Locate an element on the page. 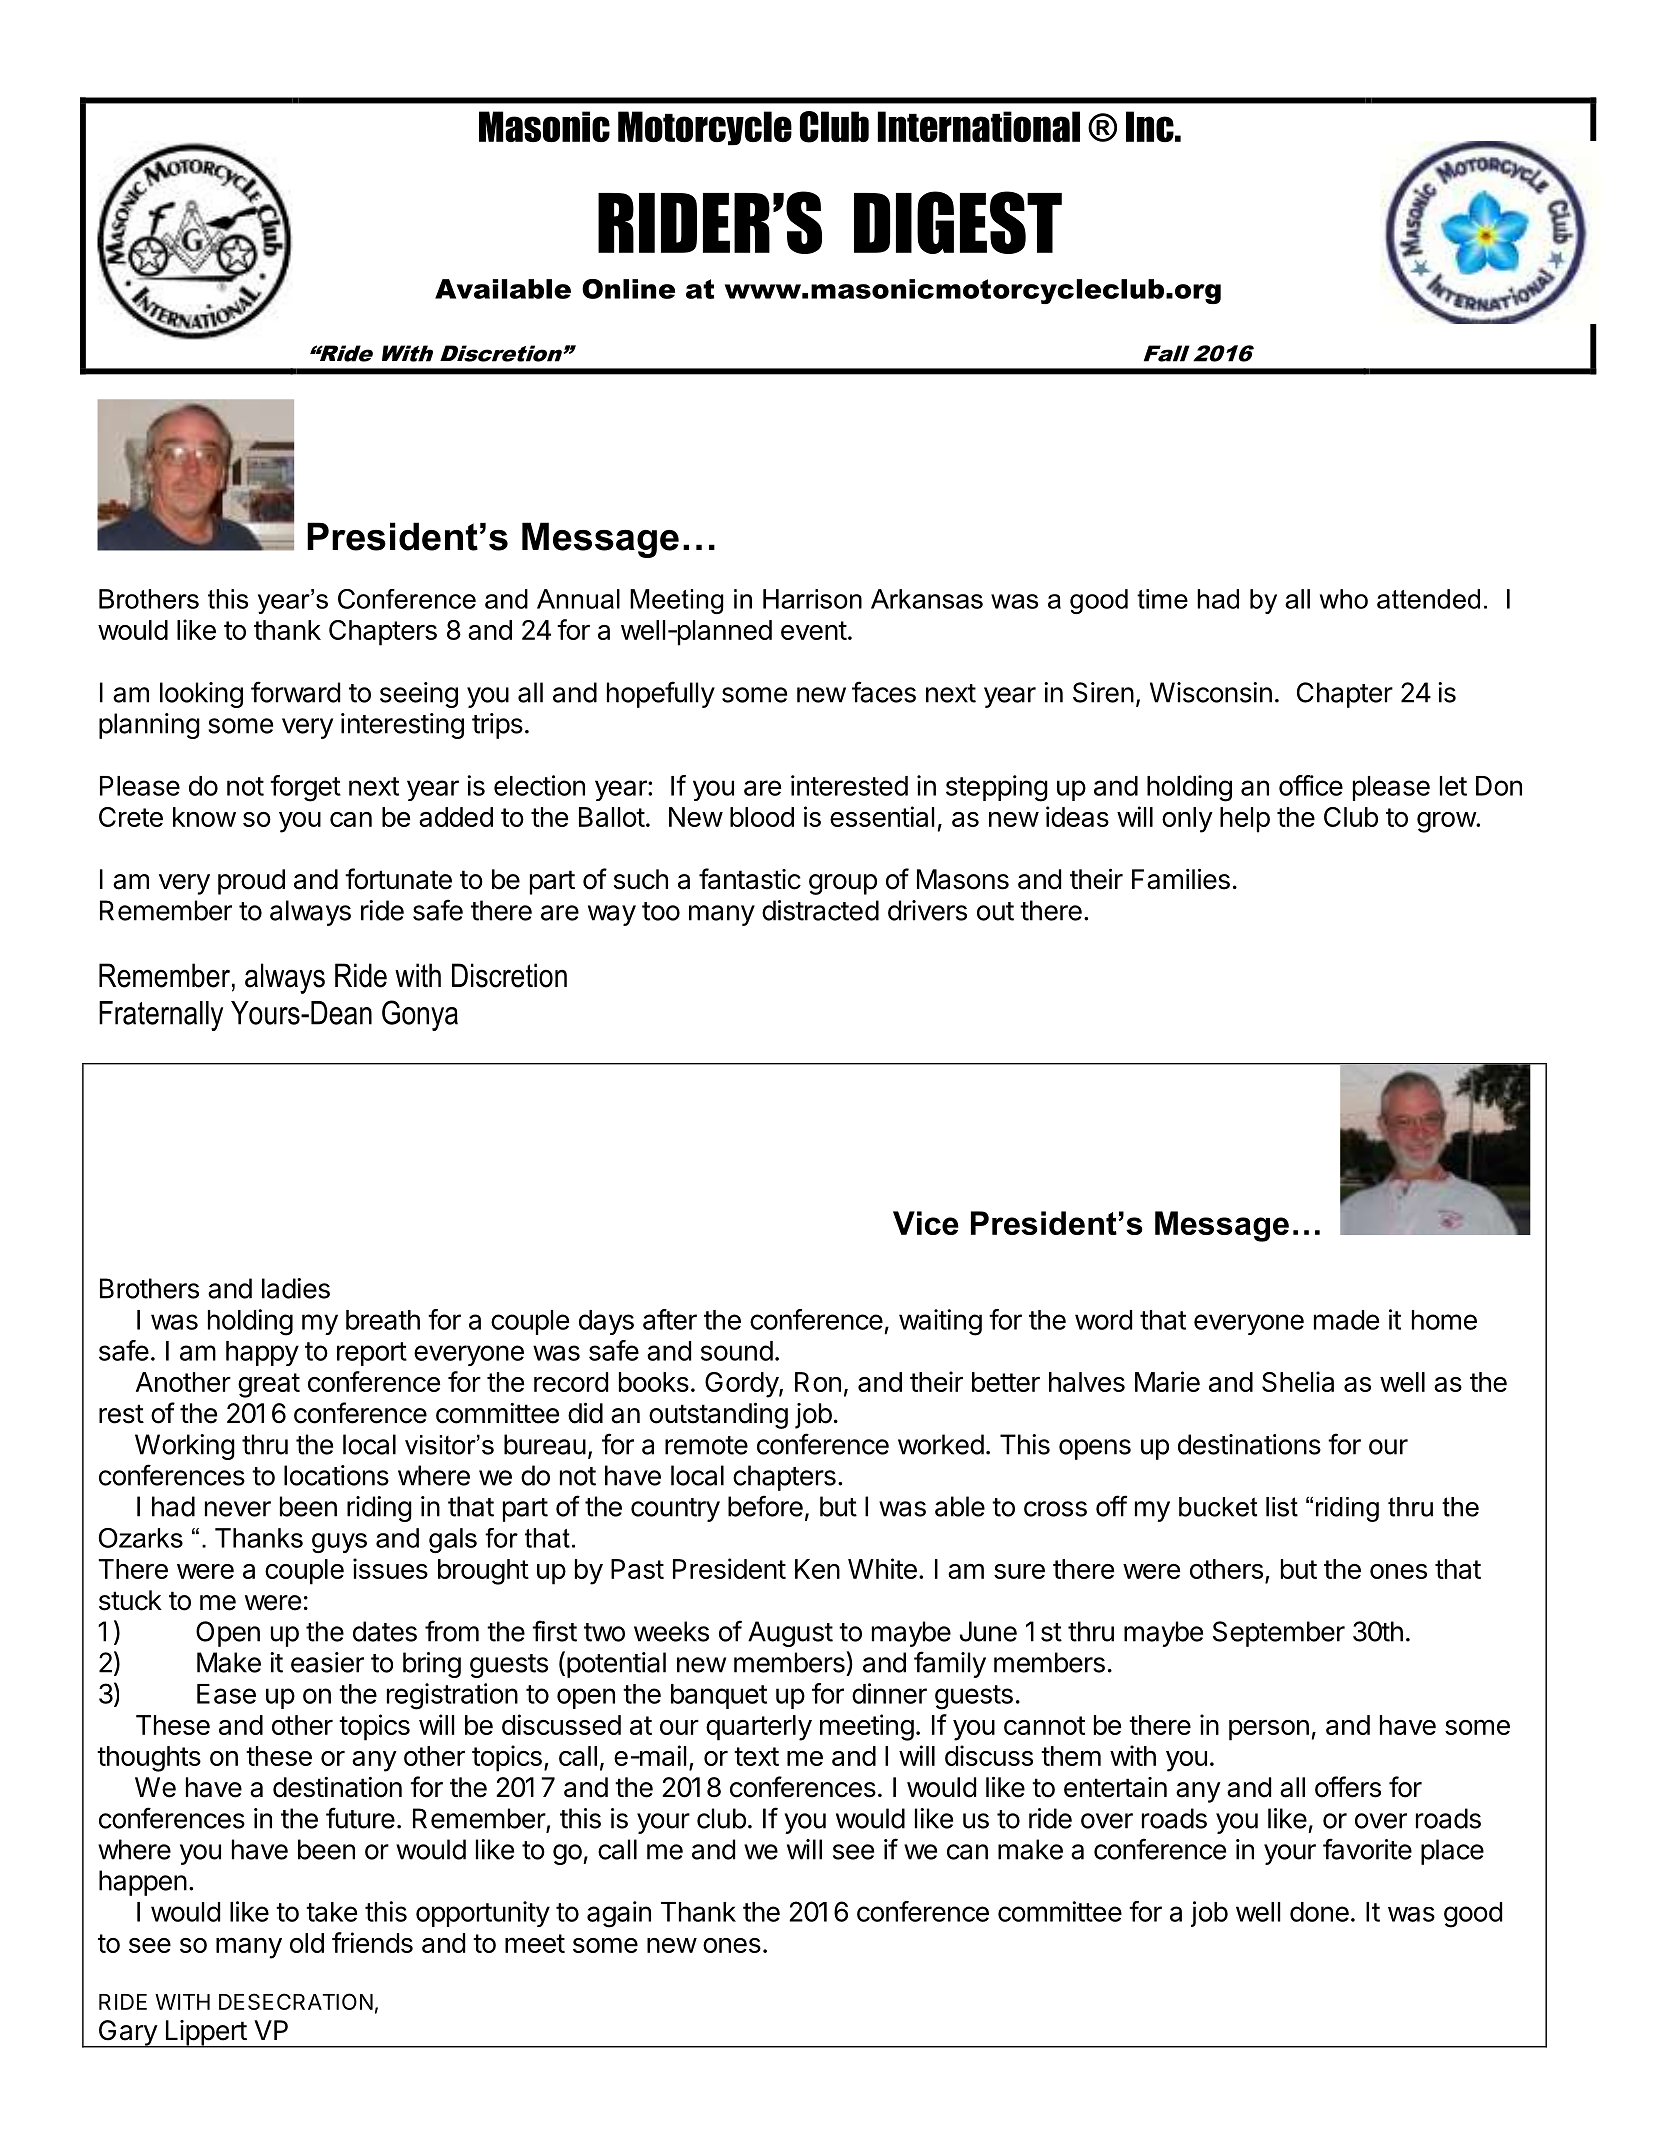  International is located at coordinates (979, 126).
